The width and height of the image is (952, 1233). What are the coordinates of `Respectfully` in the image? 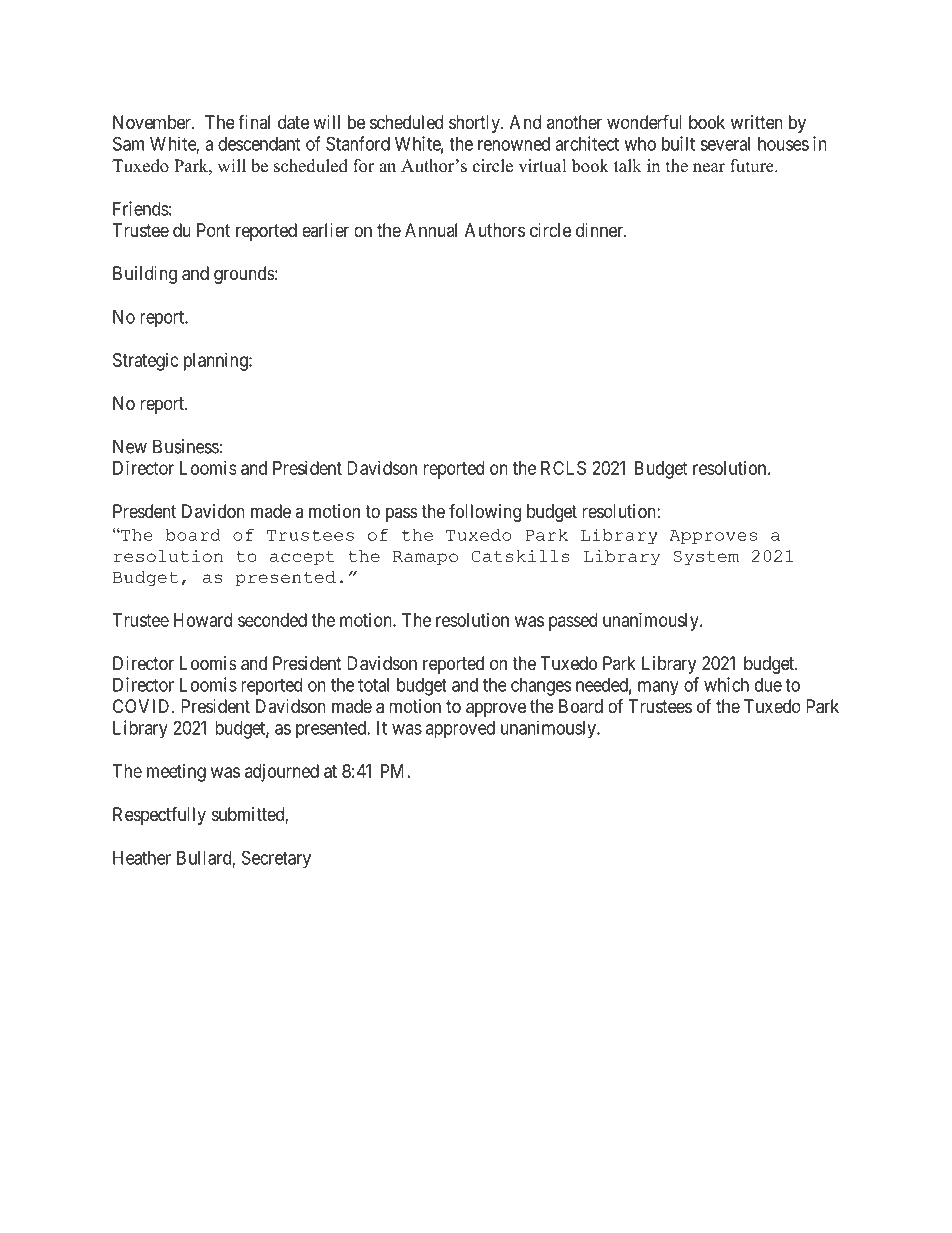 It's located at (159, 815).
